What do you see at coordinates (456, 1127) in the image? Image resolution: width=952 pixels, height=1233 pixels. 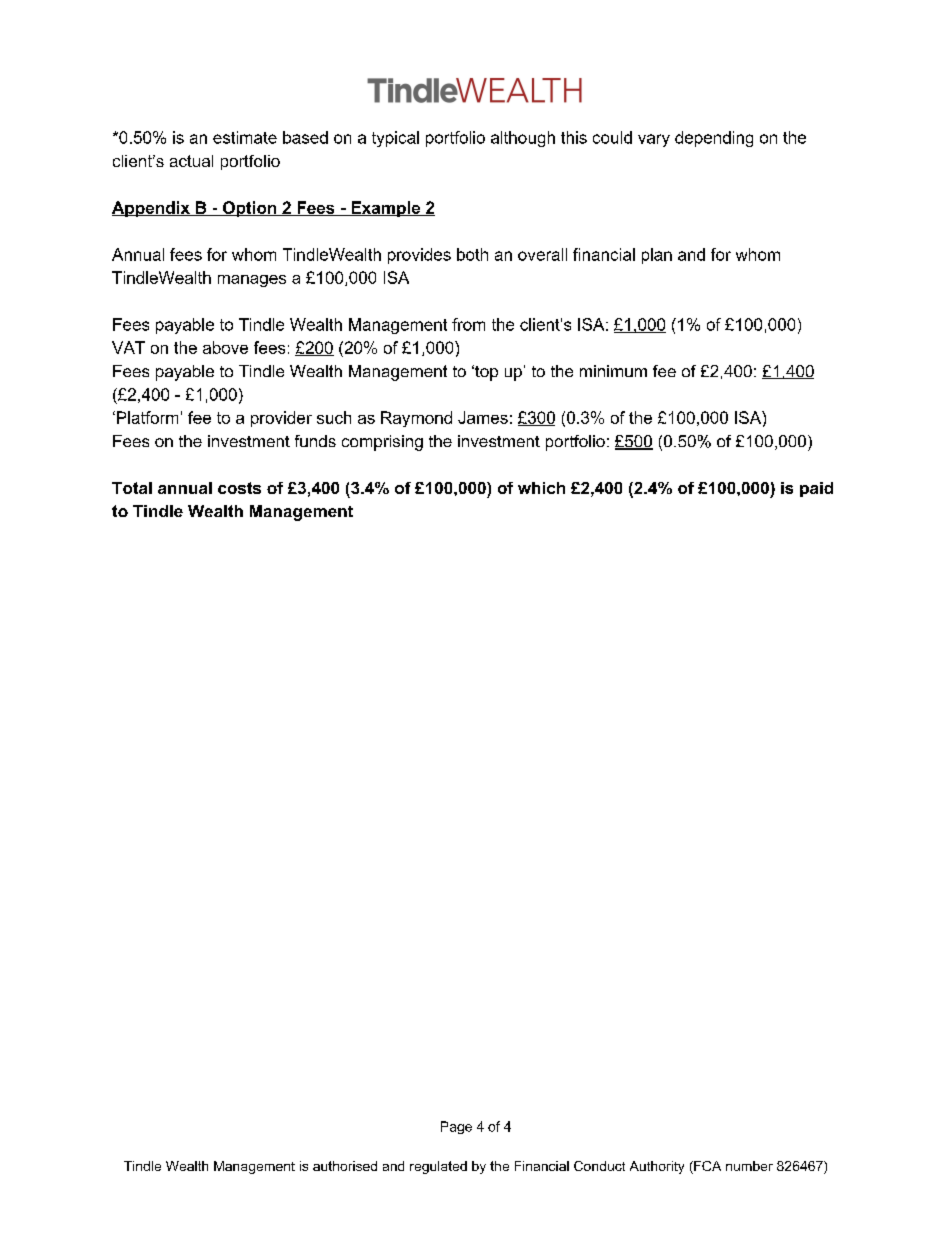 I see `Page` at bounding box center [456, 1127].
